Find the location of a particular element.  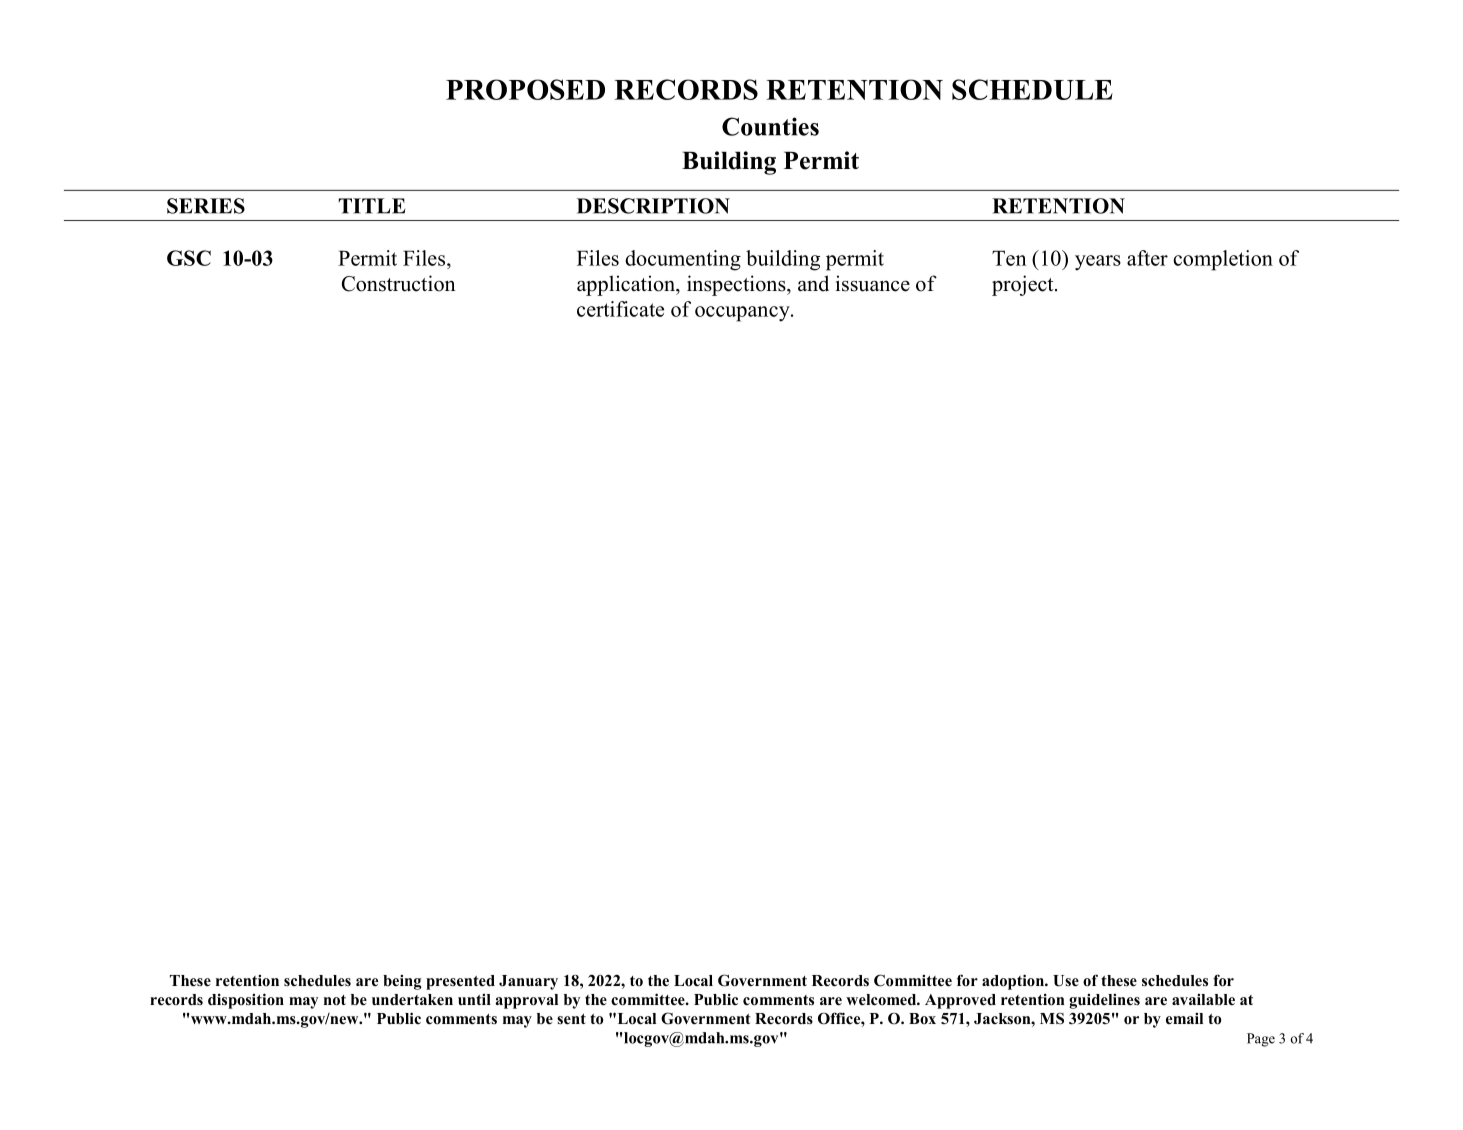

years is located at coordinates (1098, 263).
